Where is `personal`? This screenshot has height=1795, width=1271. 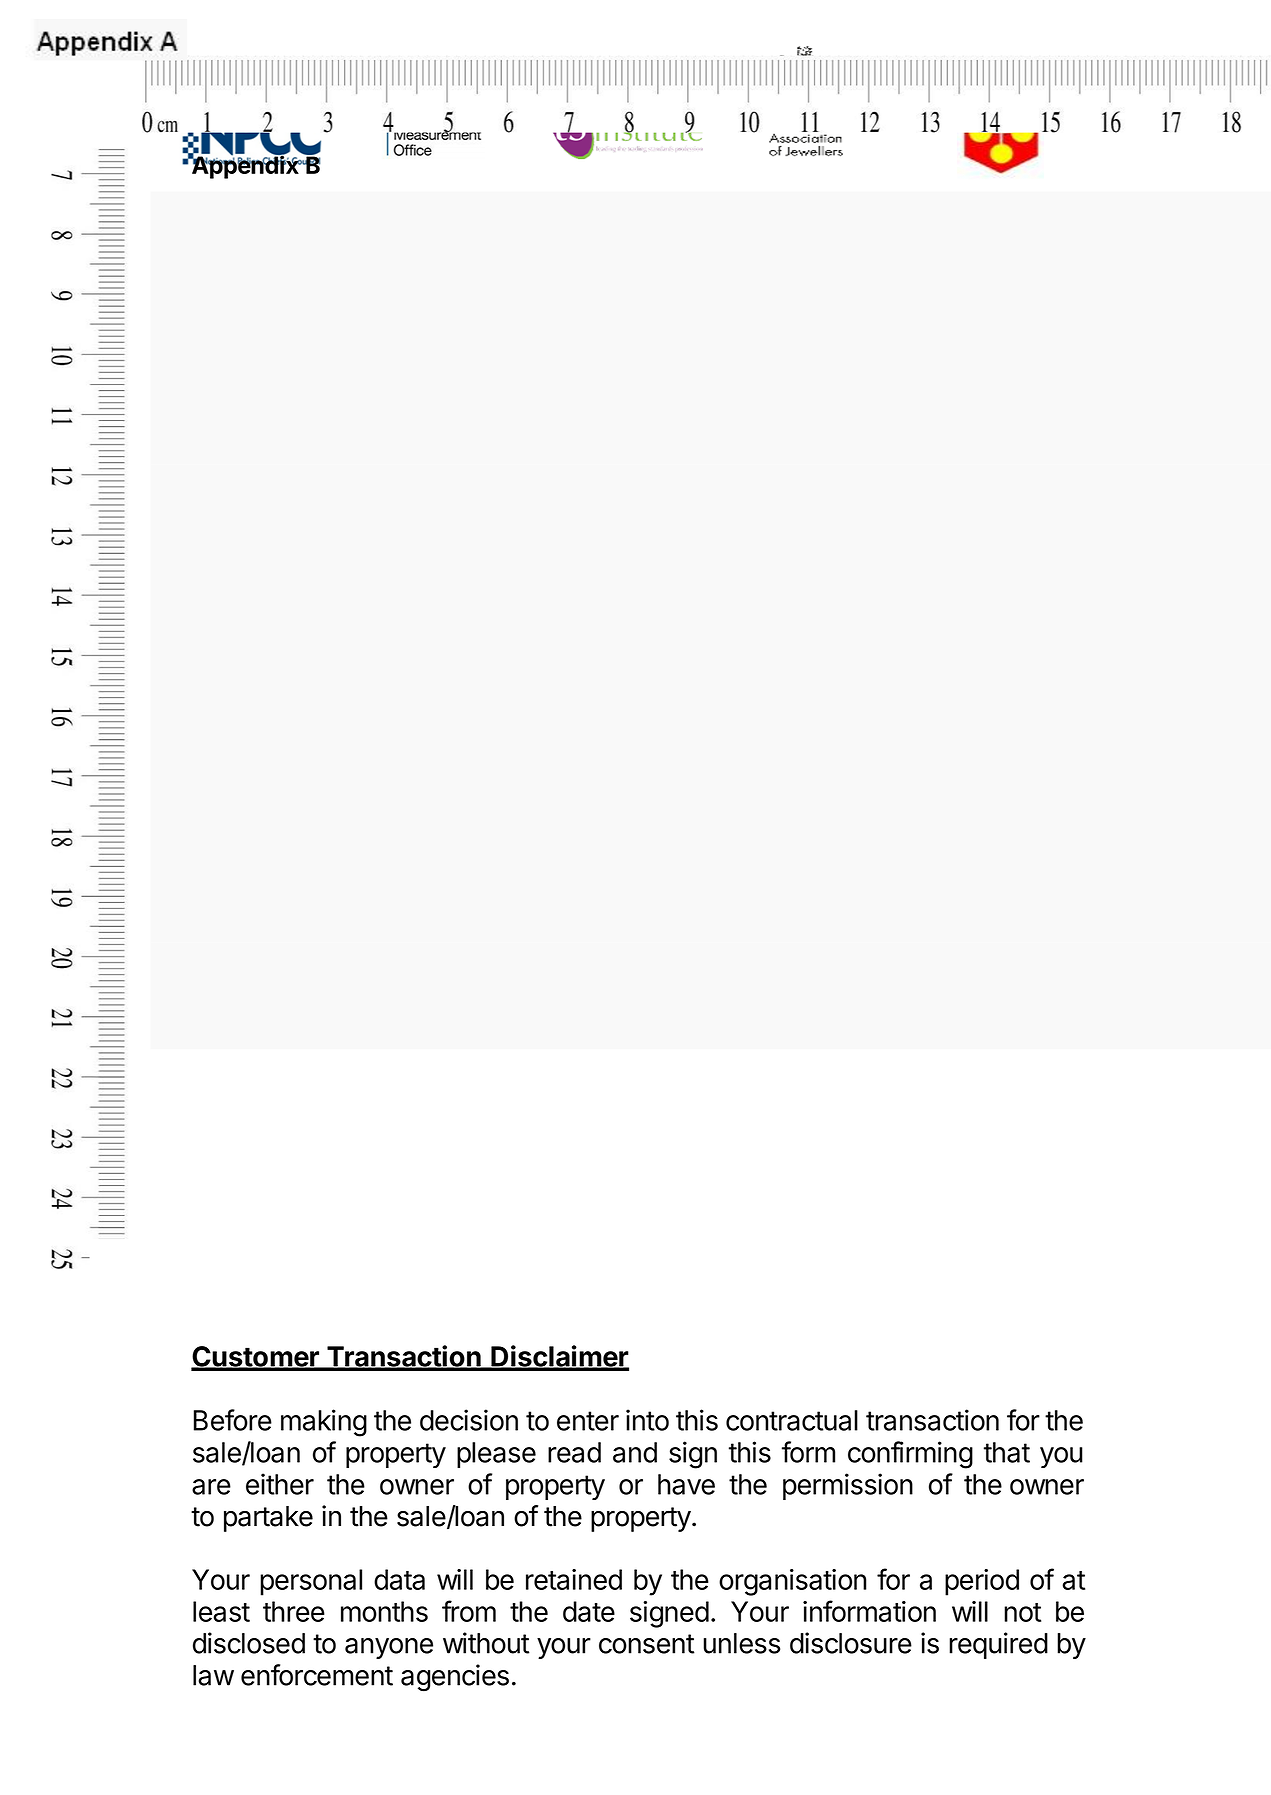 personal is located at coordinates (311, 1582).
